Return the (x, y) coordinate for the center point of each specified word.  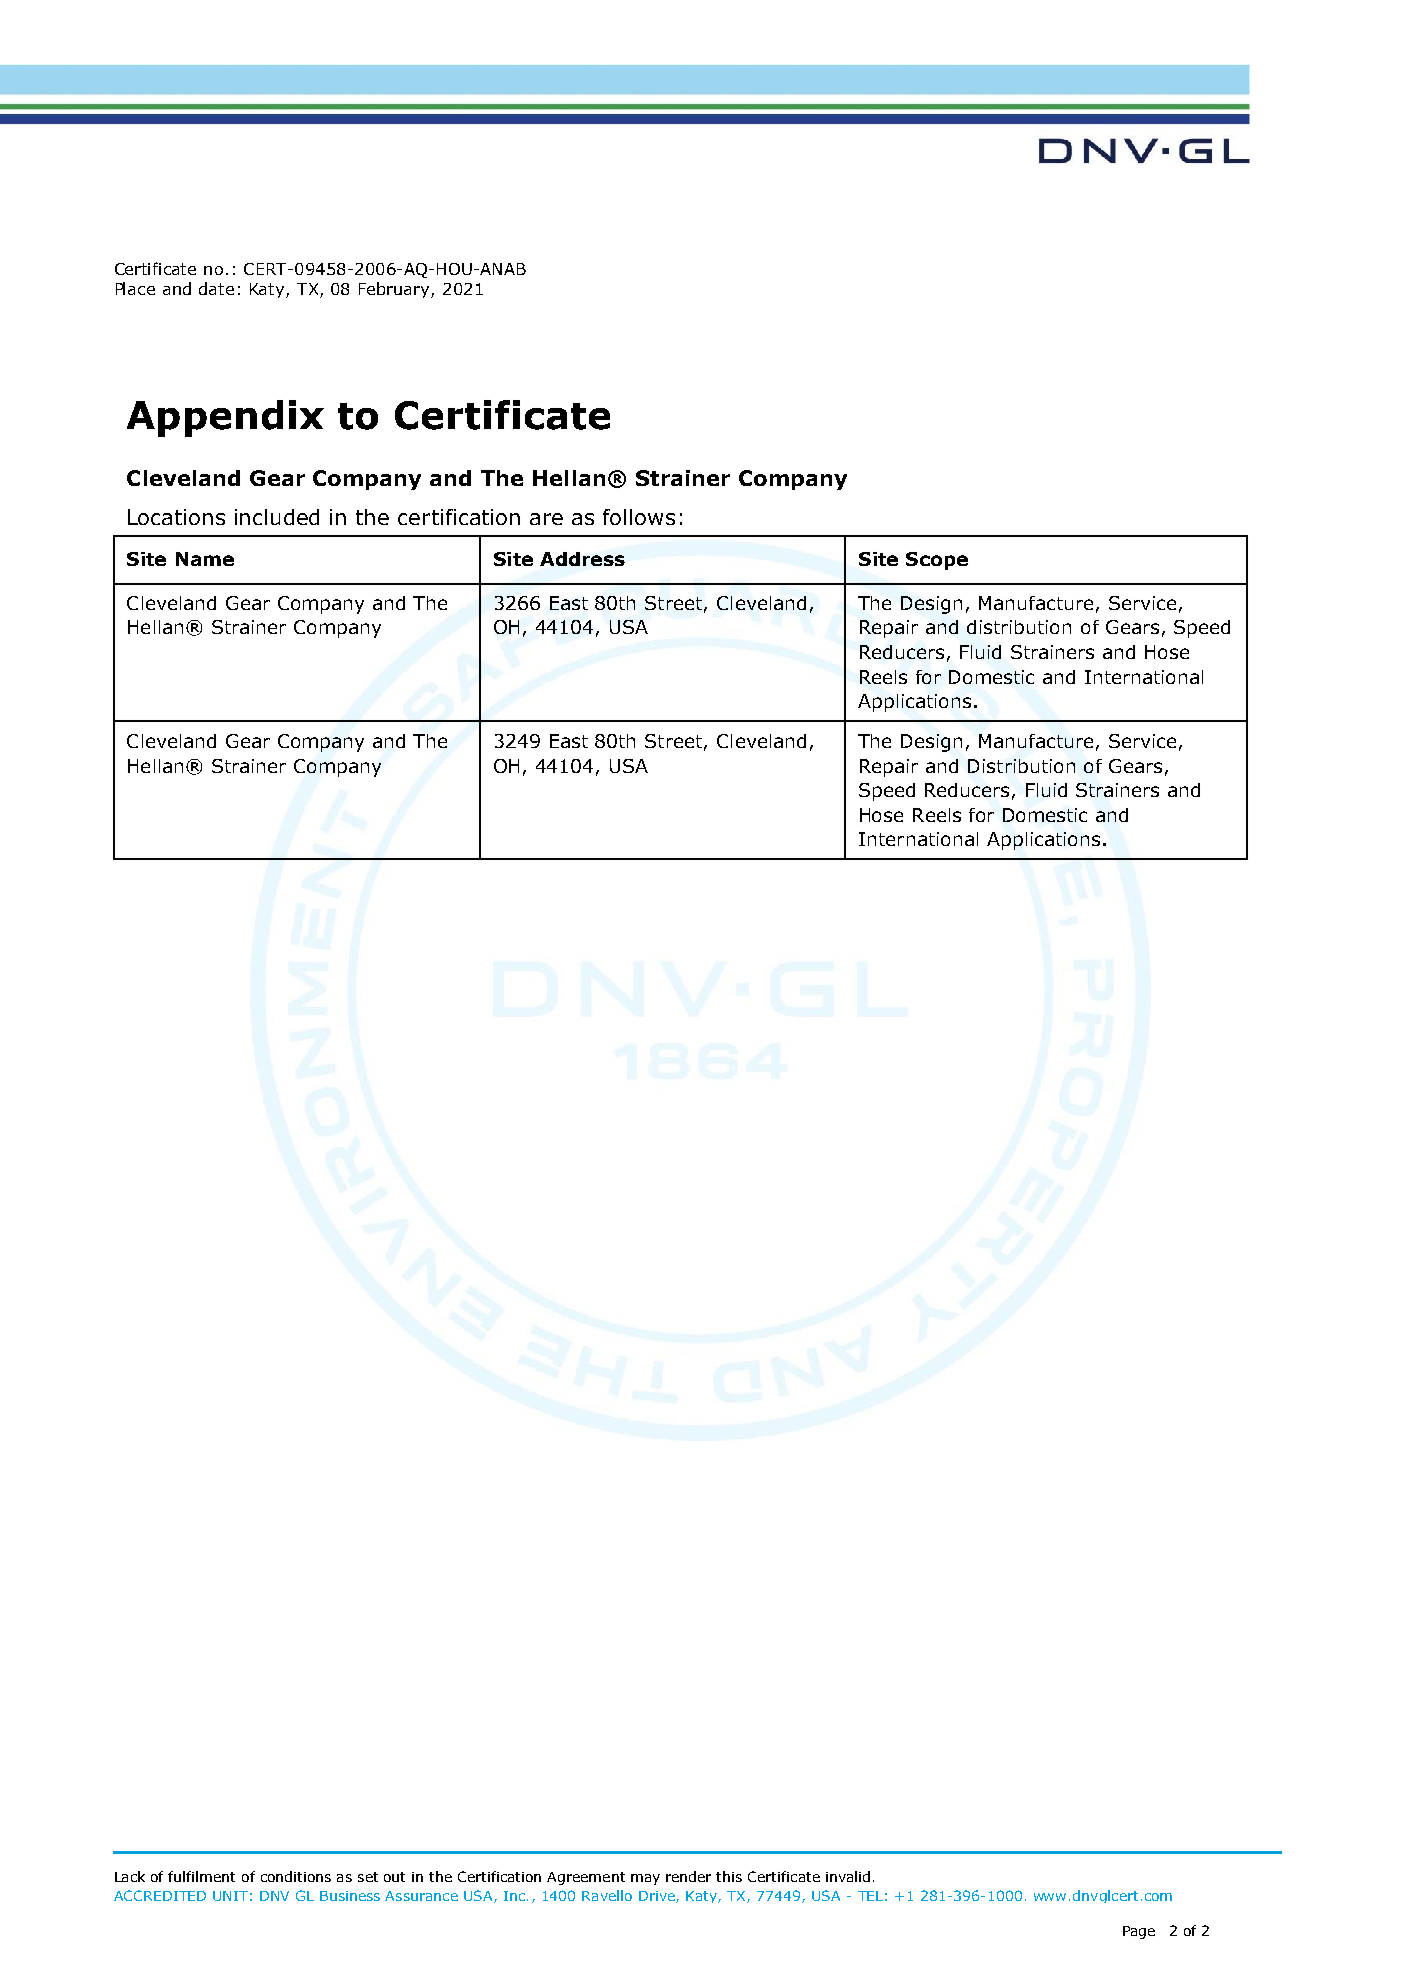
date (216, 288)
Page (1139, 1932)
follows (639, 517)
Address (582, 559)
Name (205, 559)
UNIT (230, 1896)
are (546, 519)
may (645, 1879)
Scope (937, 561)
